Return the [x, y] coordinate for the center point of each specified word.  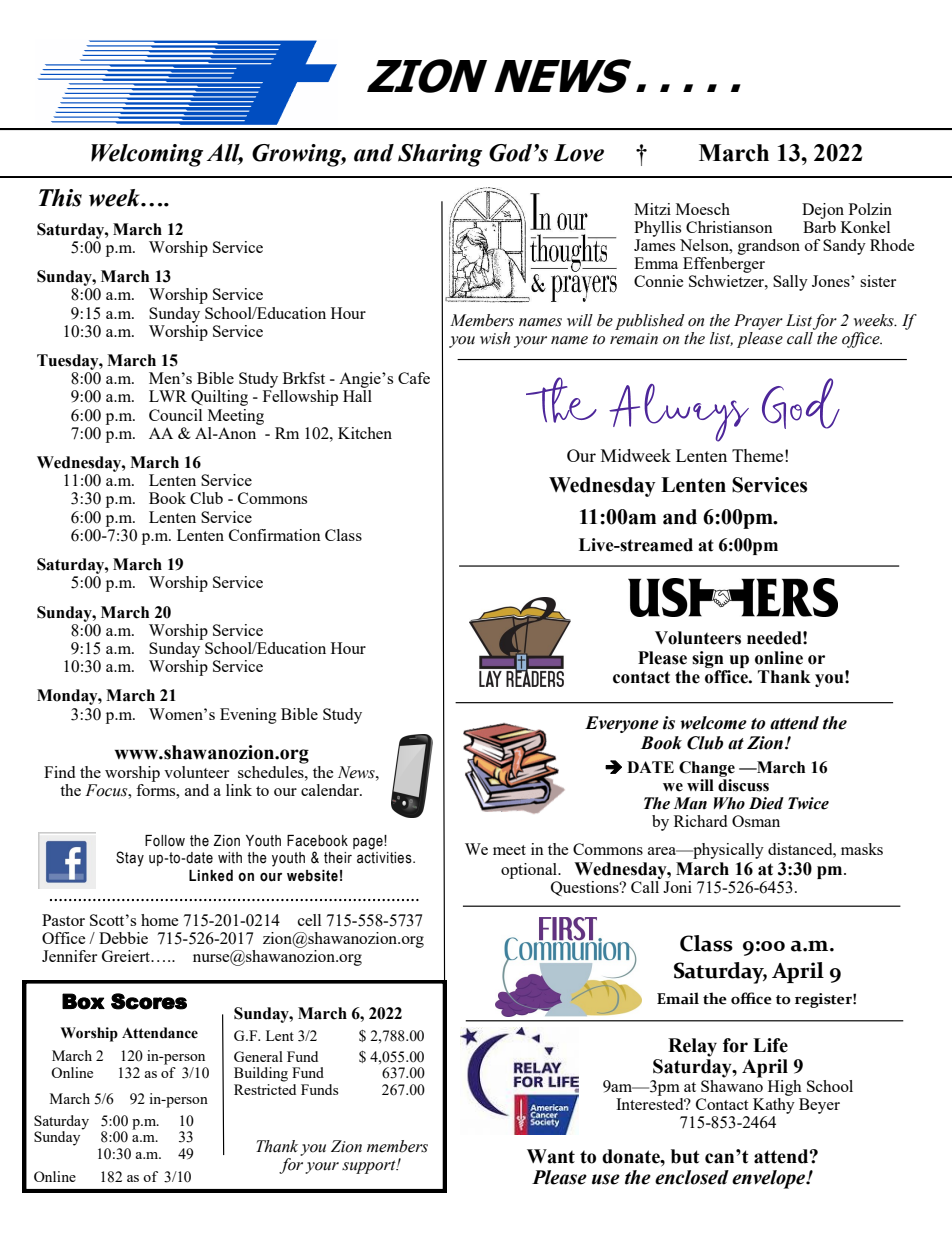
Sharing [440, 155]
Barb [819, 225]
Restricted [265, 1089]
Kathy [774, 1104]
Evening [248, 716]
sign [708, 659]
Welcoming [147, 155]
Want [551, 1156]
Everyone [622, 724]
